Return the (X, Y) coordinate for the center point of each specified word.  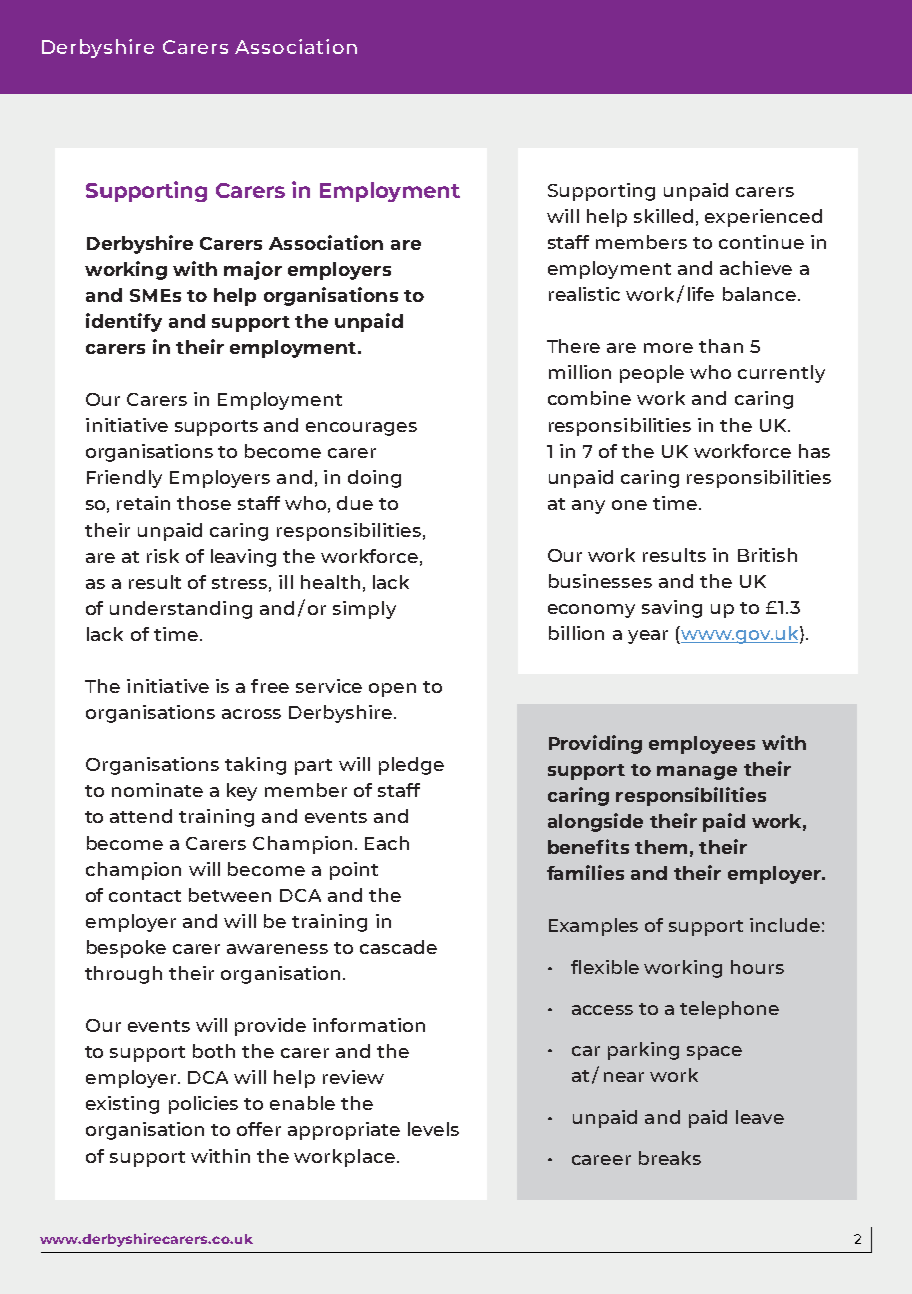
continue (761, 242)
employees (702, 745)
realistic (584, 294)
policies (203, 1105)
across (251, 714)
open (392, 690)
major (253, 270)
